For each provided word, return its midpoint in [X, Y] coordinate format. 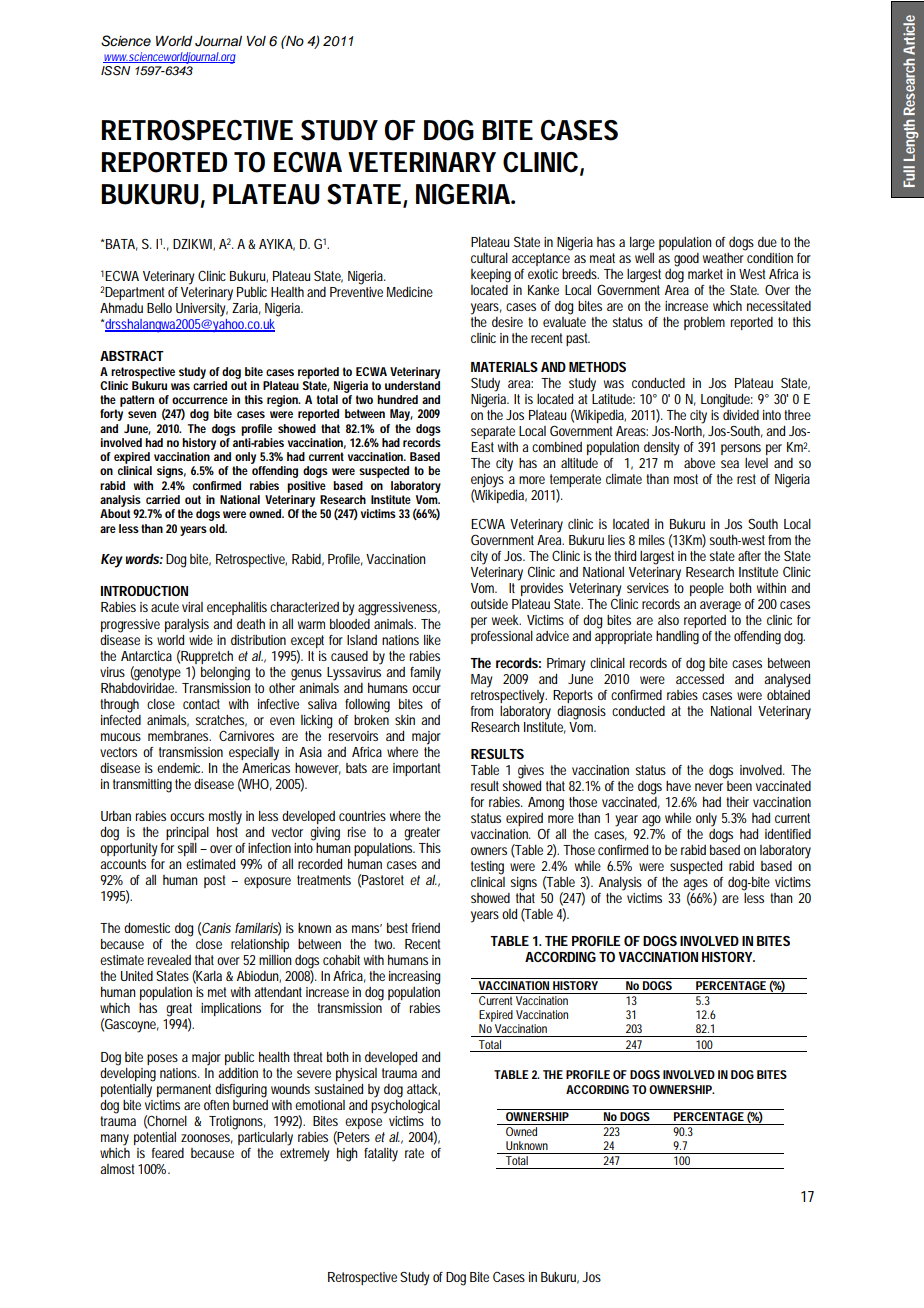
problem [704, 323]
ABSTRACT [132, 355]
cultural [489, 258]
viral [192, 607]
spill [187, 849]
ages [695, 886]
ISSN [115, 71]
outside [489, 604]
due [767, 242]
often [216, 1105]
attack [423, 1090]
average [720, 607]
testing [487, 868]
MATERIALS [504, 367]
